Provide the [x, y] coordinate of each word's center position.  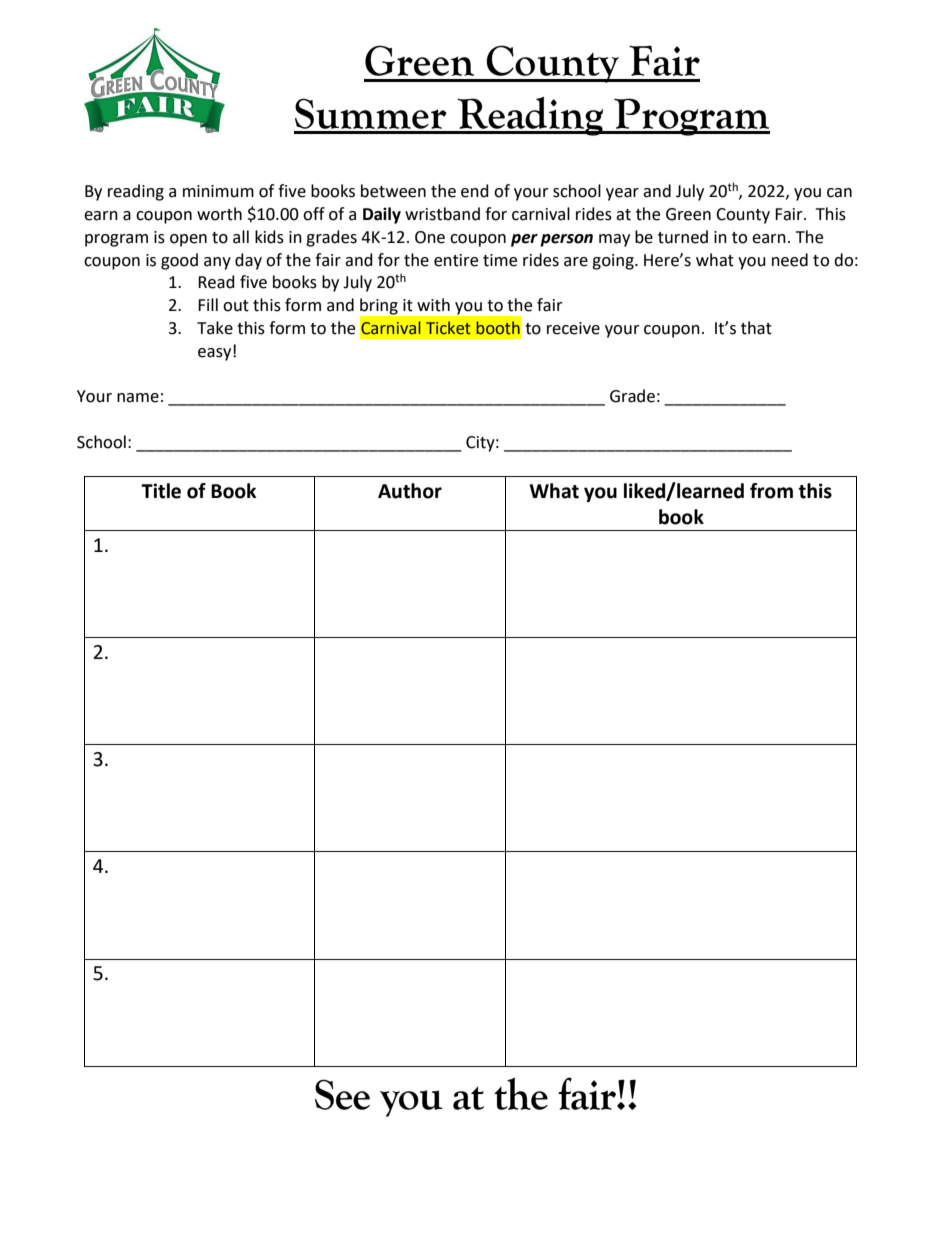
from [771, 491]
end [475, 191]
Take [215, 328]
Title [161, 491]
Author [410, 491]
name [138, 398]
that [756, 328]
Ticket [448, 328]
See [342, 1094]
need [790, 260]
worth [219, 214]
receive [573, 328]
